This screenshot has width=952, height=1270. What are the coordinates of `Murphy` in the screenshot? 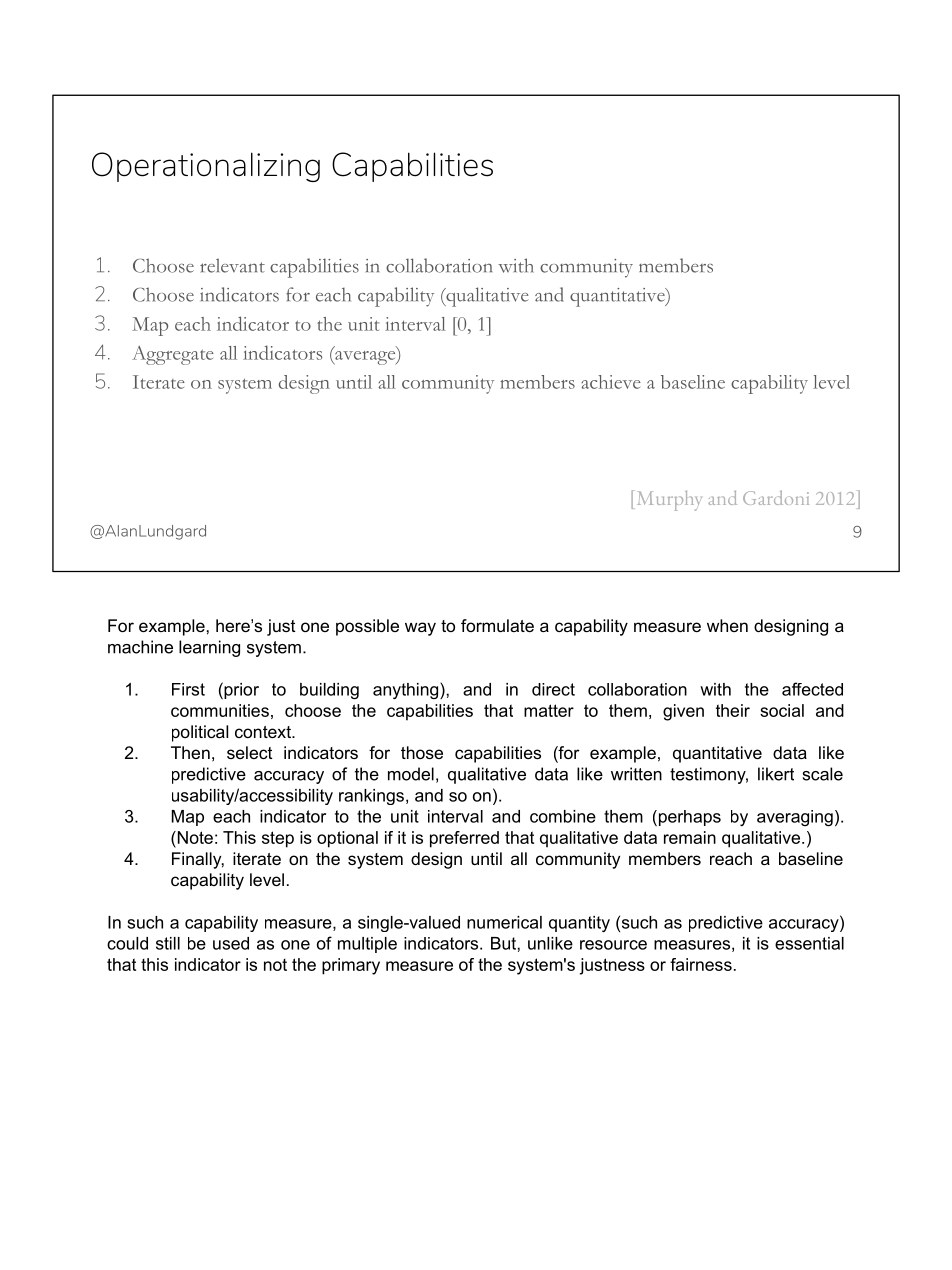 It's located at (669, 501).
